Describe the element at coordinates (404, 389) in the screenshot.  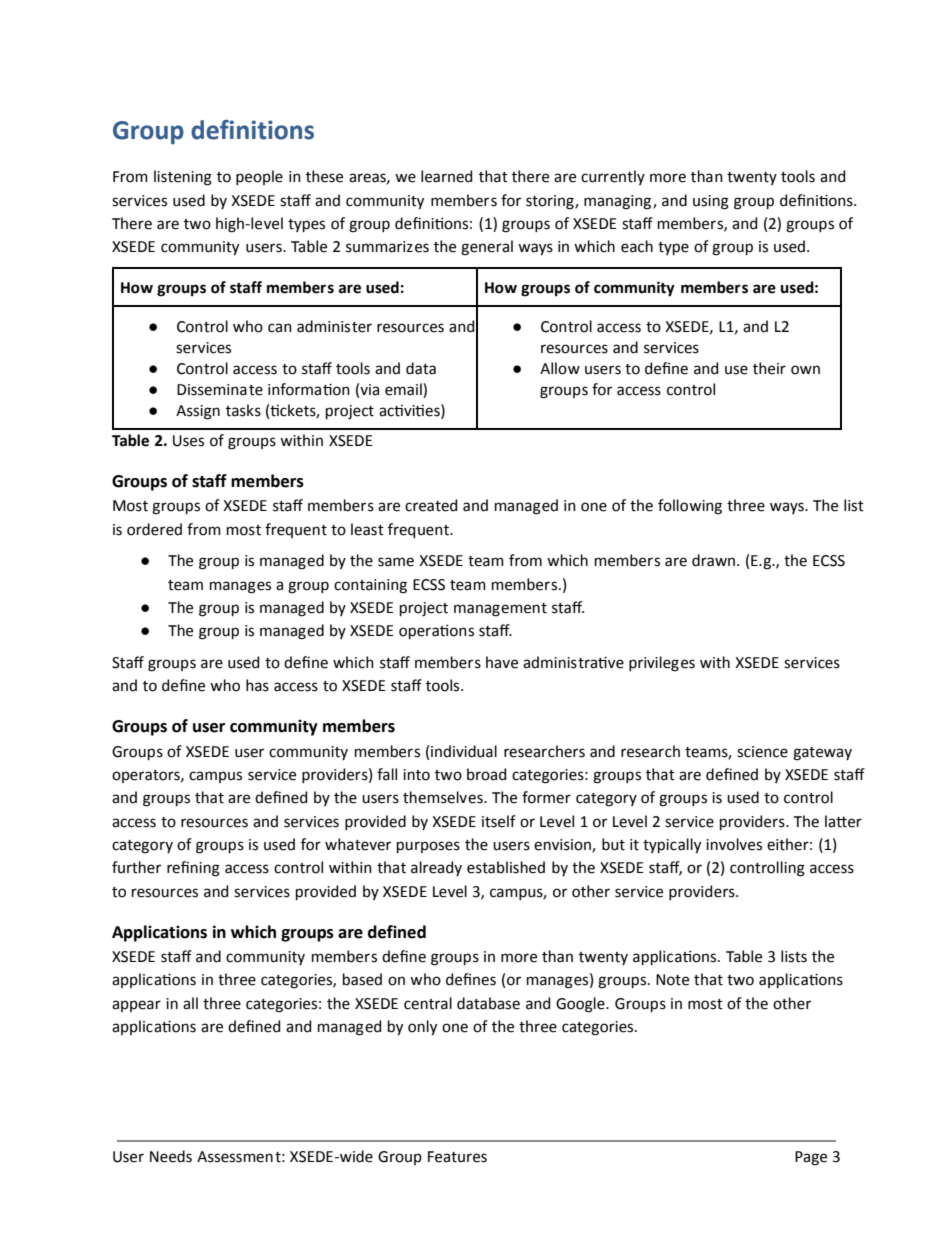
I see `email` at that location.
